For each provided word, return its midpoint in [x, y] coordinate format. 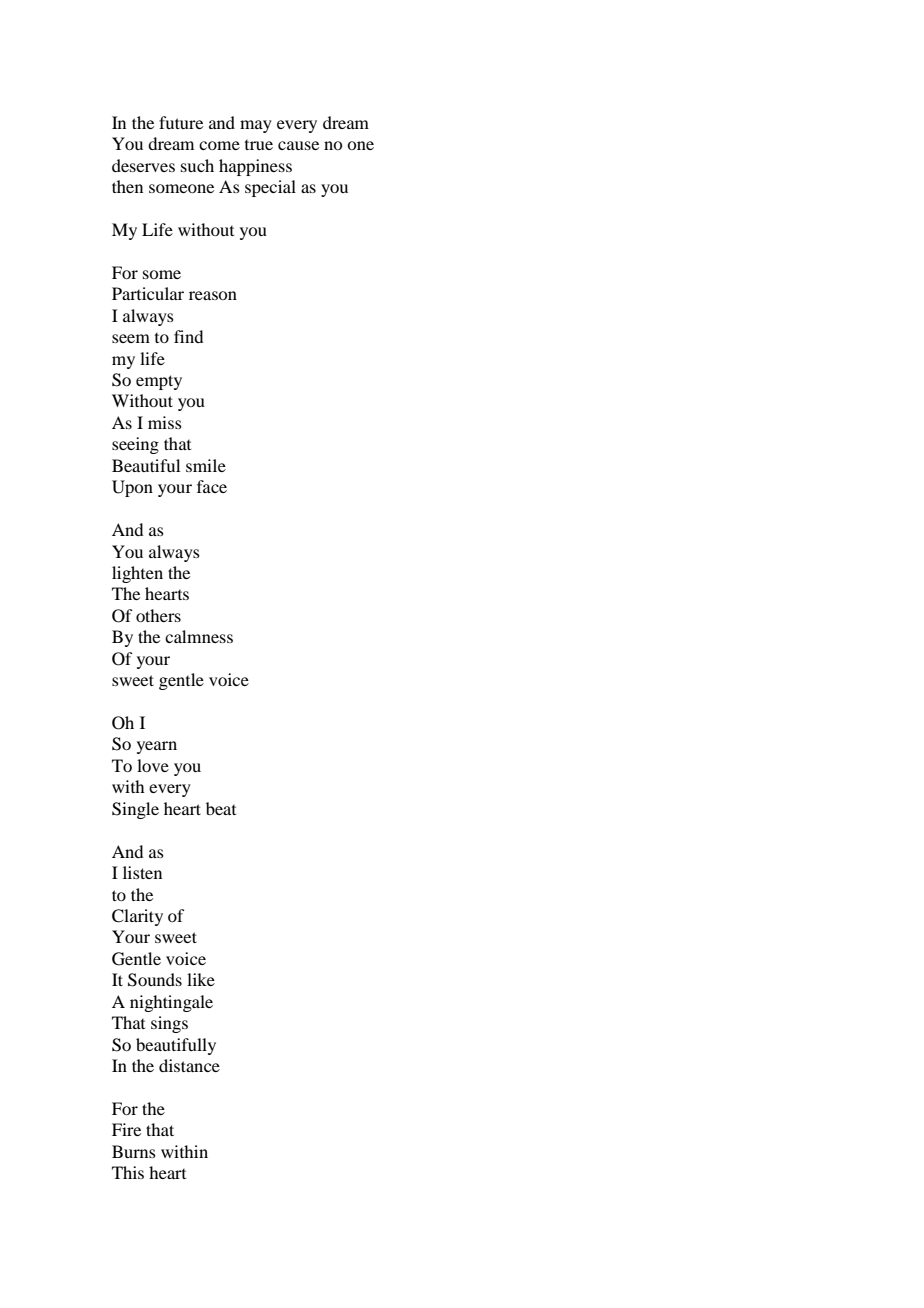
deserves [143, 165]
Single [135, 810]
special [270, 188]
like [201, 979]
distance [189, 1065]
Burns [134, 1151]
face [212, 486]
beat [221, 808]
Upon [132, 488]
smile [206, 465]
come [219, 145]
